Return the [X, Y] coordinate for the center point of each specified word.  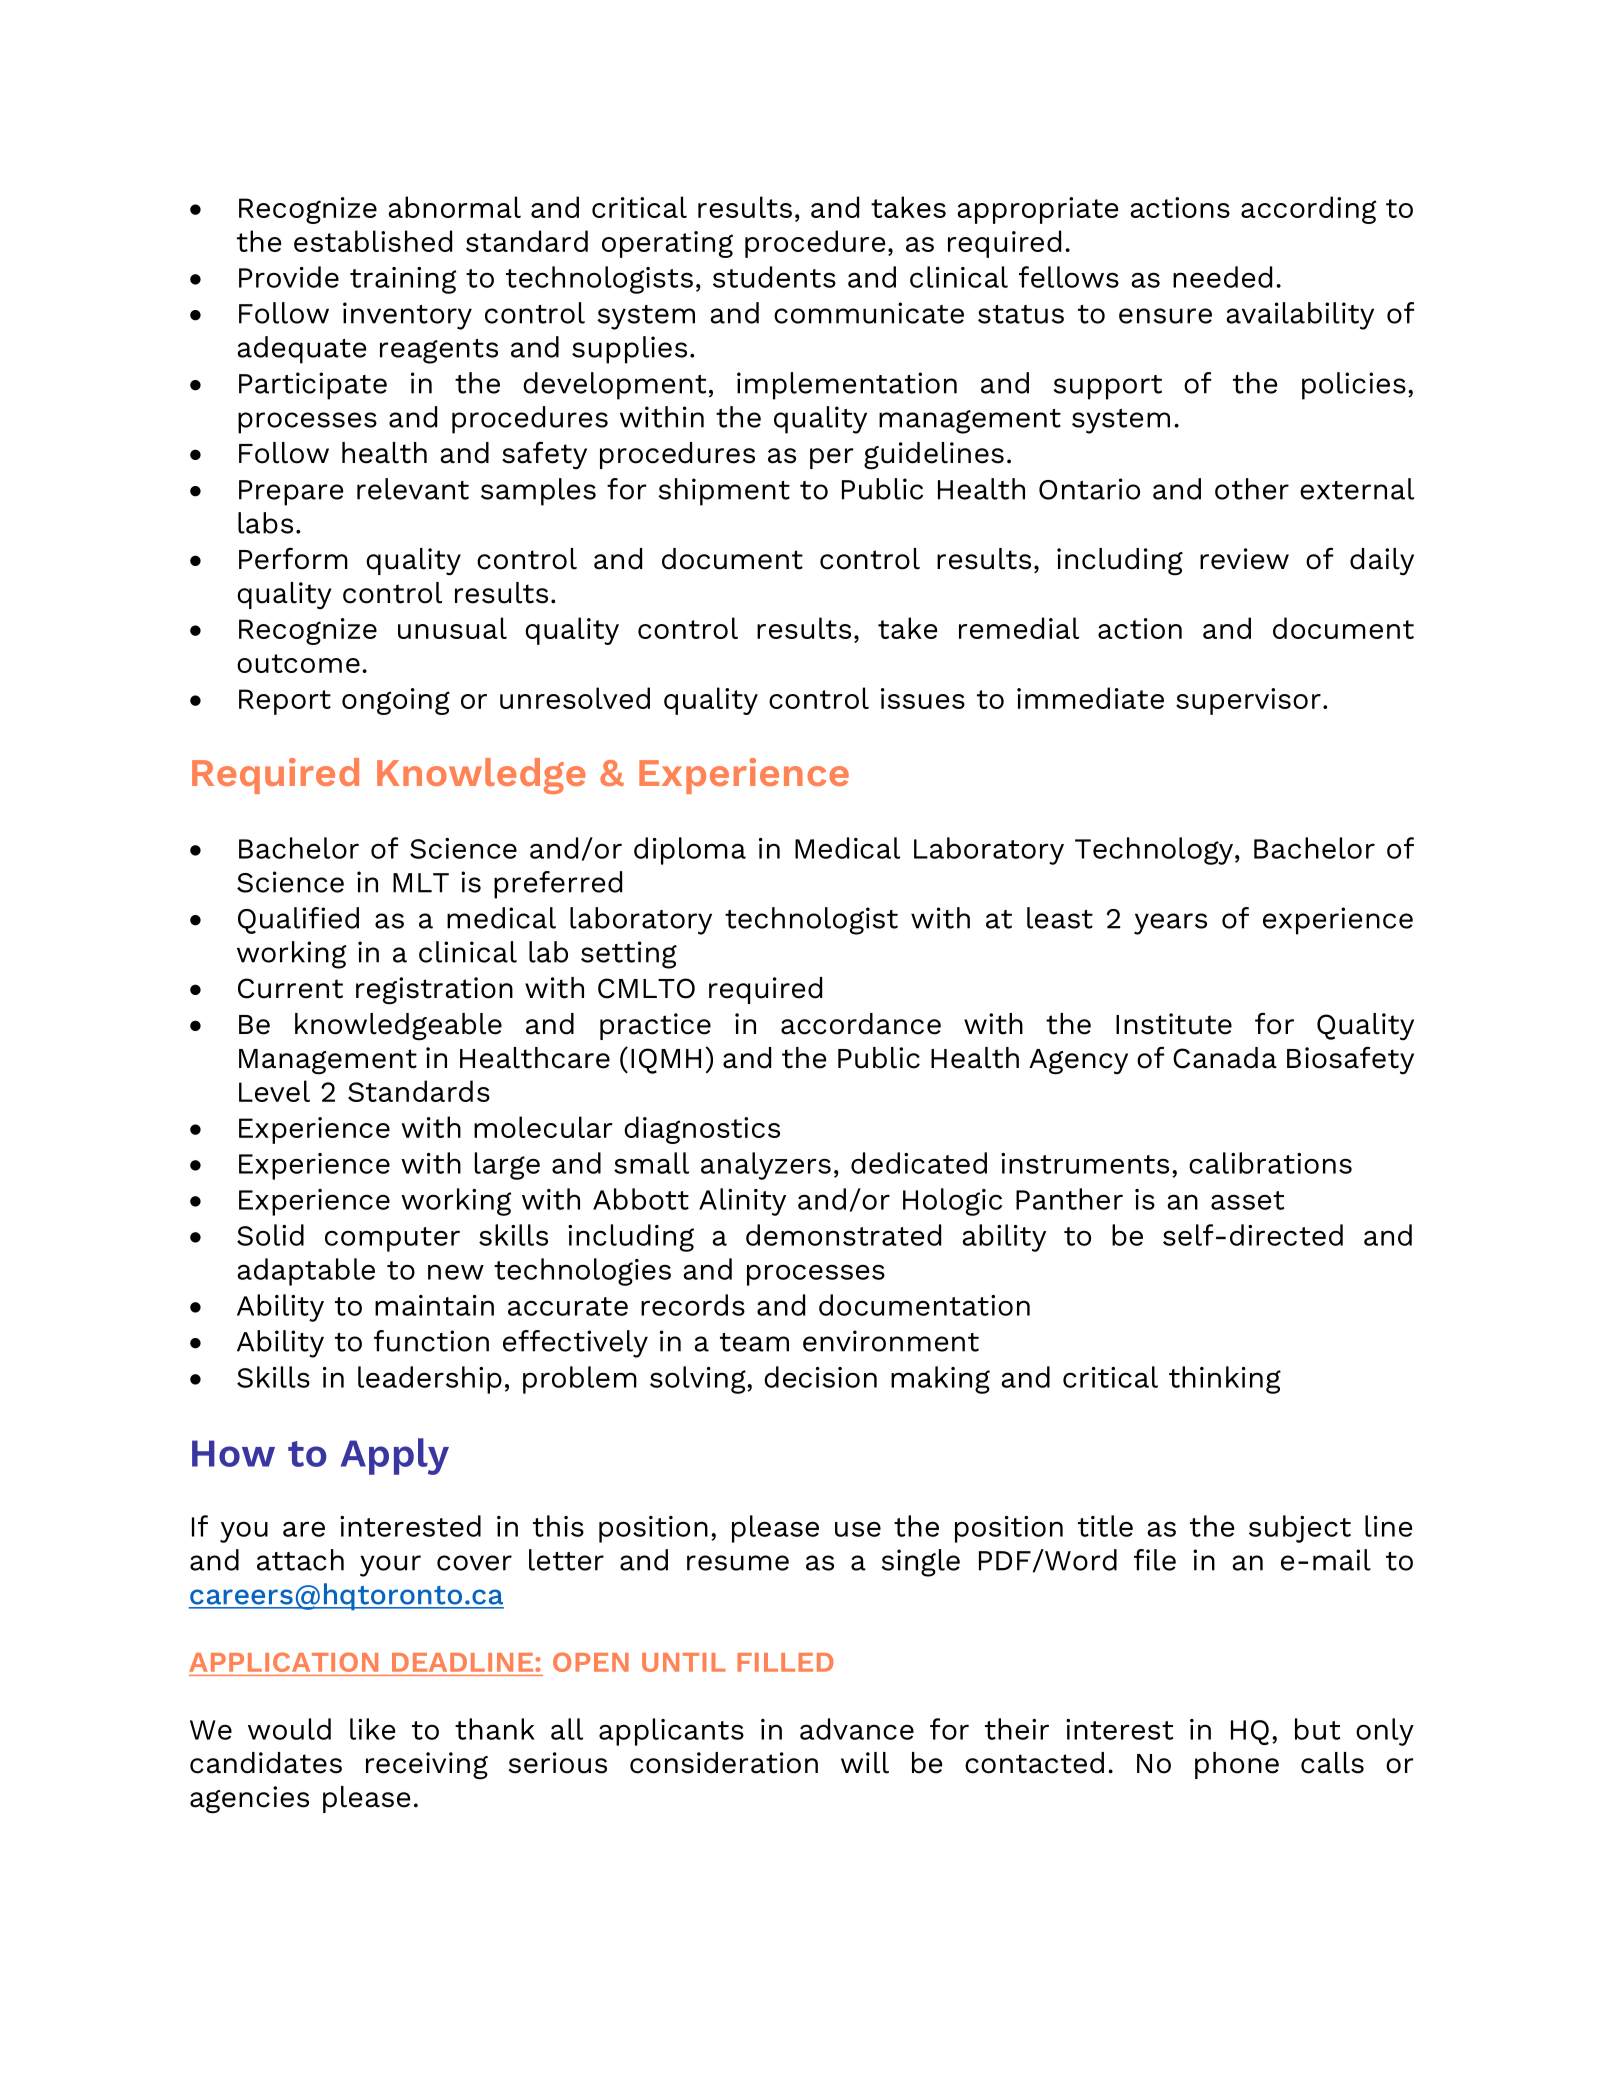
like [372, 1729]
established [373, 241]
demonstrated [843, 1235]
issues [923, 698]
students [774, 277]
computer [392, 1239]
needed [1222, 277]
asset [1247, 1200]
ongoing [396, 701]
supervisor [1248, 701]
